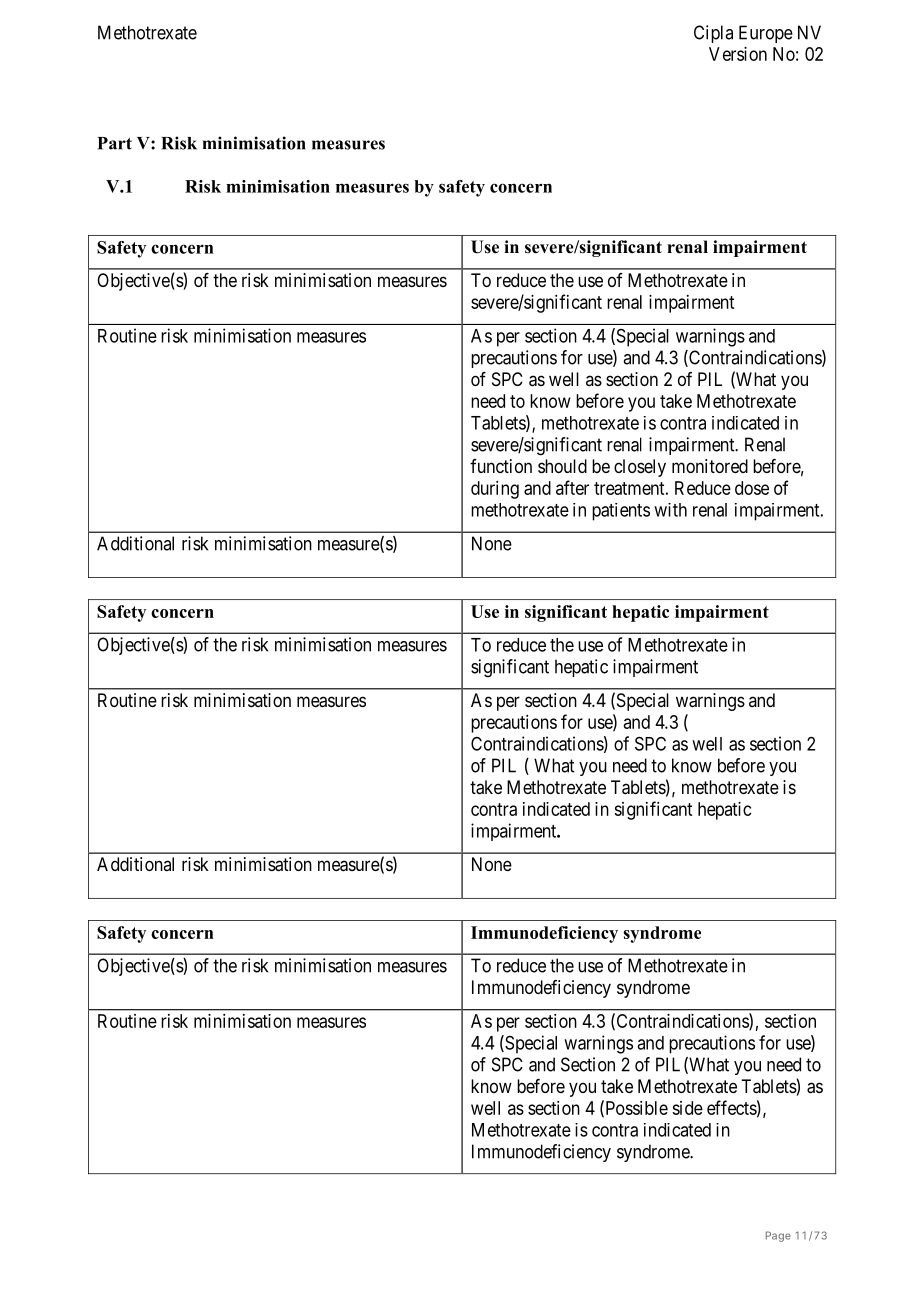 The image size is (924, 1308). I want to click on Part, so click(114, 143).
